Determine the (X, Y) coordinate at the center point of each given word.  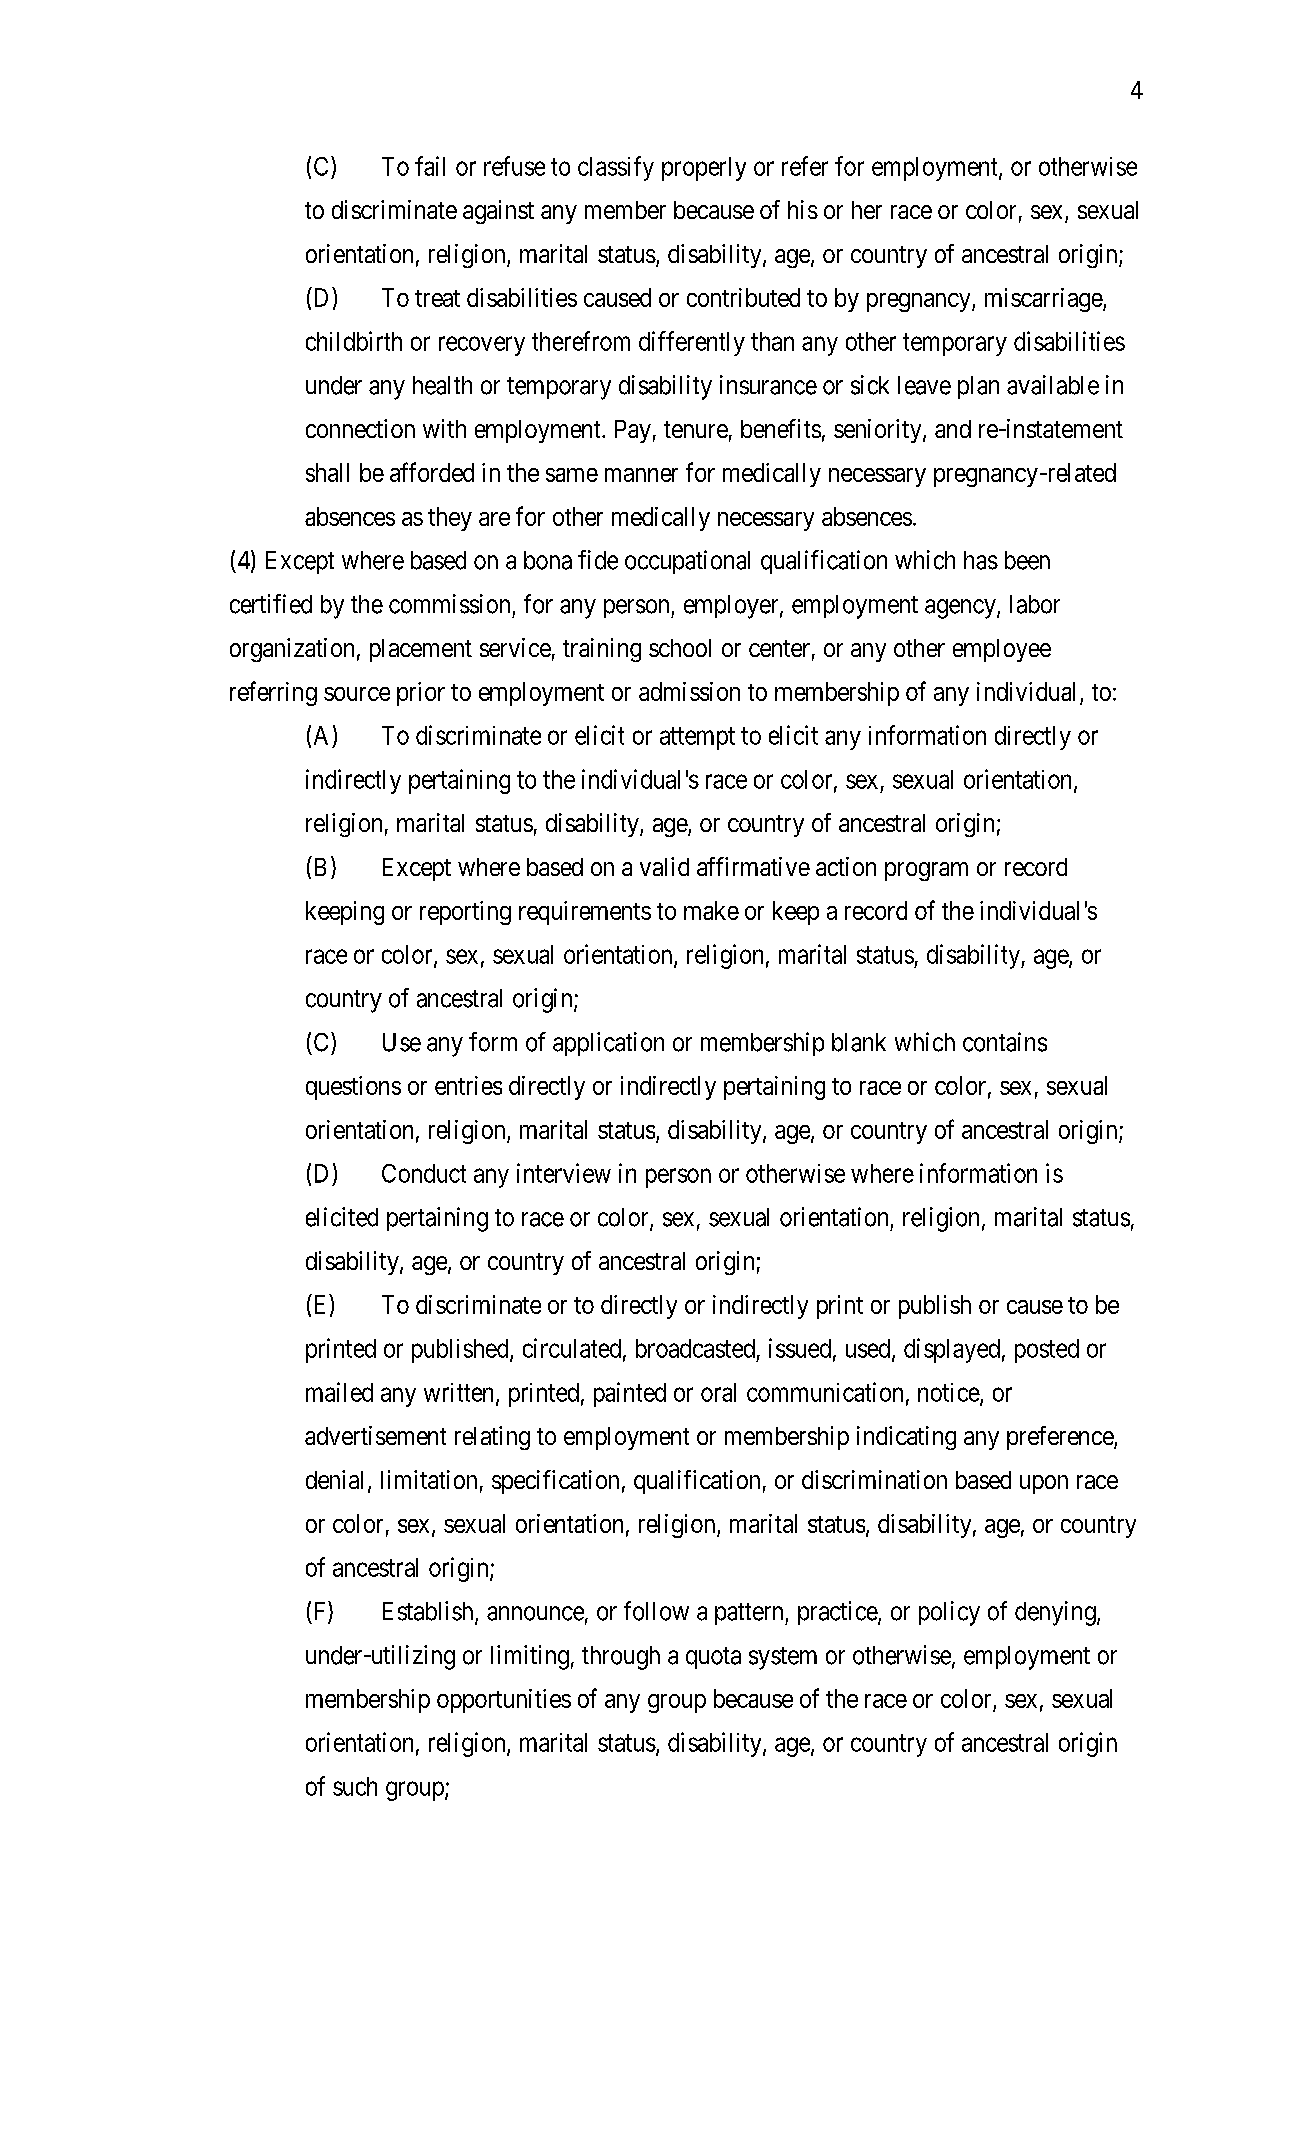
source (357, 694)
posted (1047, 1351)
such (355, 1786)
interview (564, 1173)
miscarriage (1044, 300)
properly (704, 169)
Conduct (424, 1173)
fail (430, 166)
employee (1002, 650)
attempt (697, 738)
